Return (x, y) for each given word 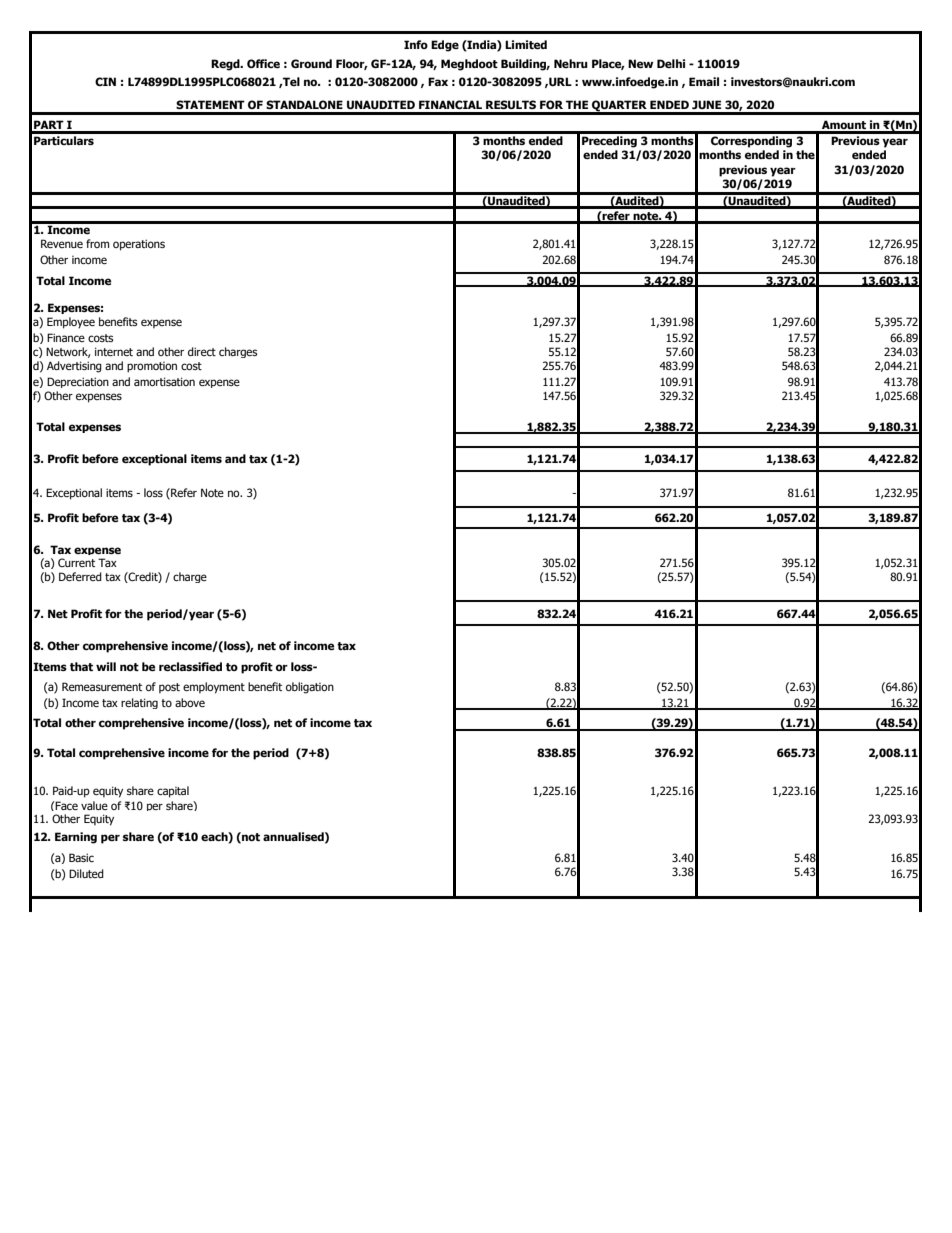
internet (114, 351)
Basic (81, 857)
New (640, 63)
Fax (438, 81)
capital (173, 792)
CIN (105, 81)
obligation (310, 688)
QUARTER (619, 107)
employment (214, 688)
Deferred (80, 576)
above (190, 702)
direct (202, 351)
